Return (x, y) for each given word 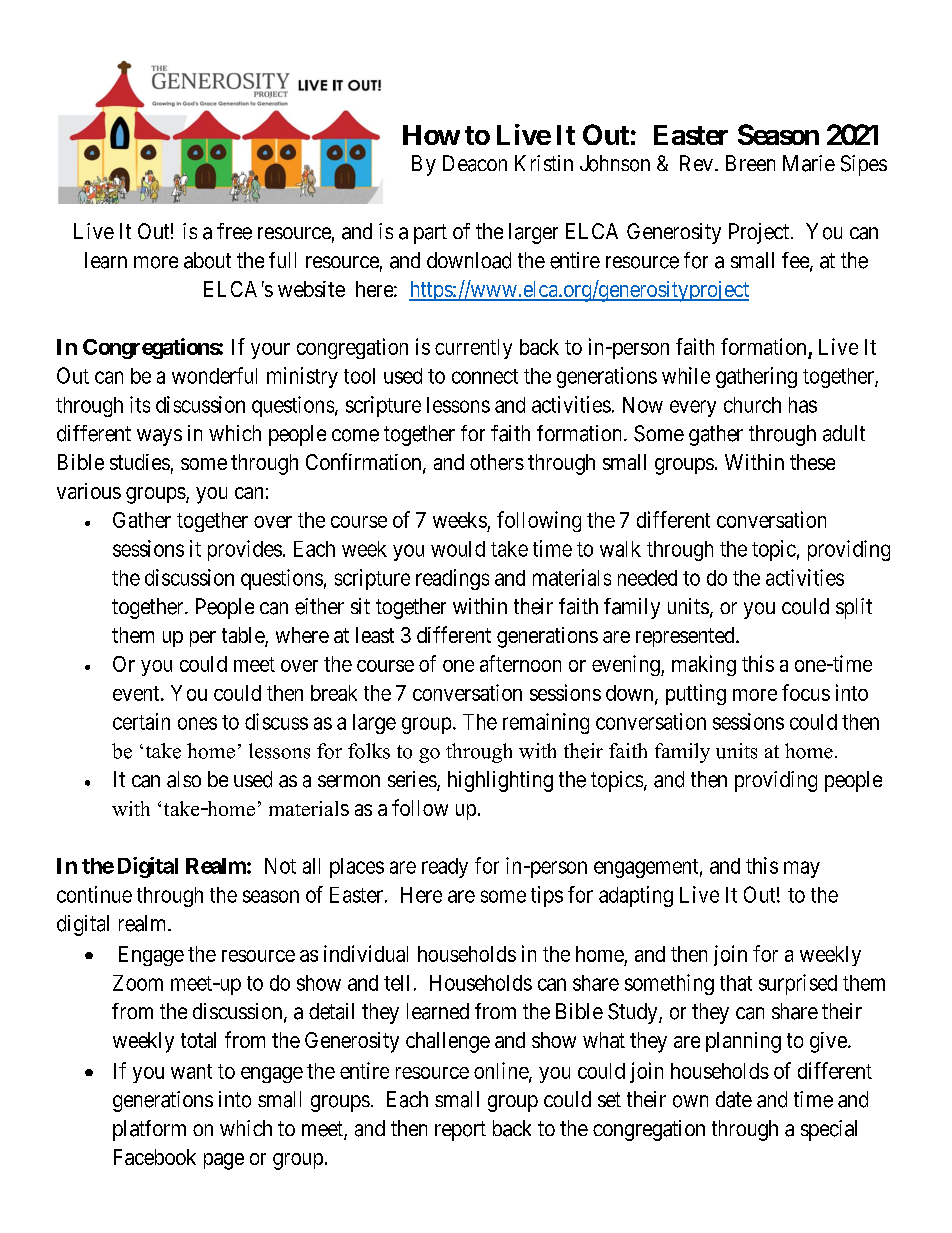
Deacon (475, 163)
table (244, 636)
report (460, 1131)
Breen (750, 163)
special (829, 1130)
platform (149, 1130)
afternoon (520, 663)
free (234, 231)
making (704, 665)
